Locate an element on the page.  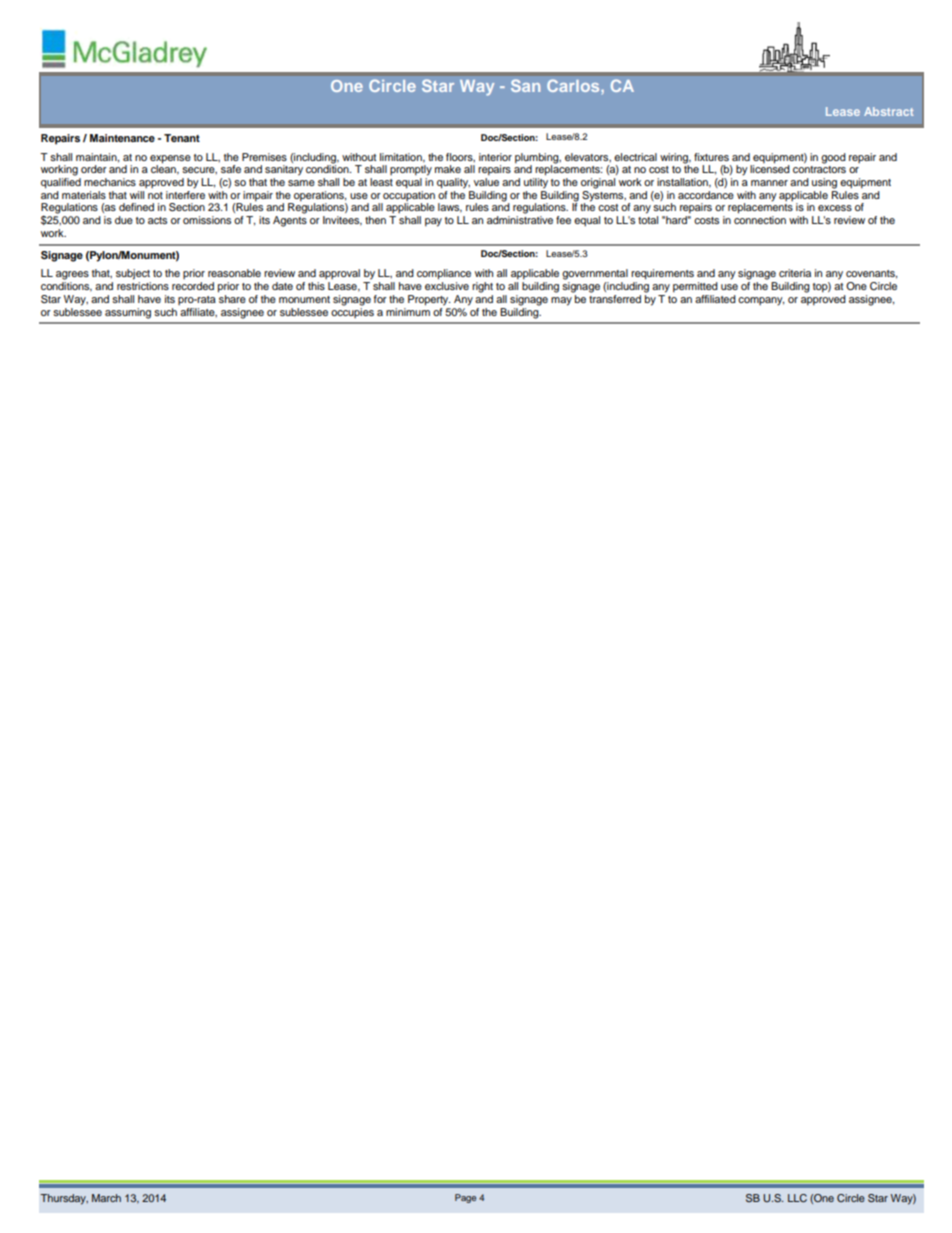
transferred is located at coordinates (615, 297).
